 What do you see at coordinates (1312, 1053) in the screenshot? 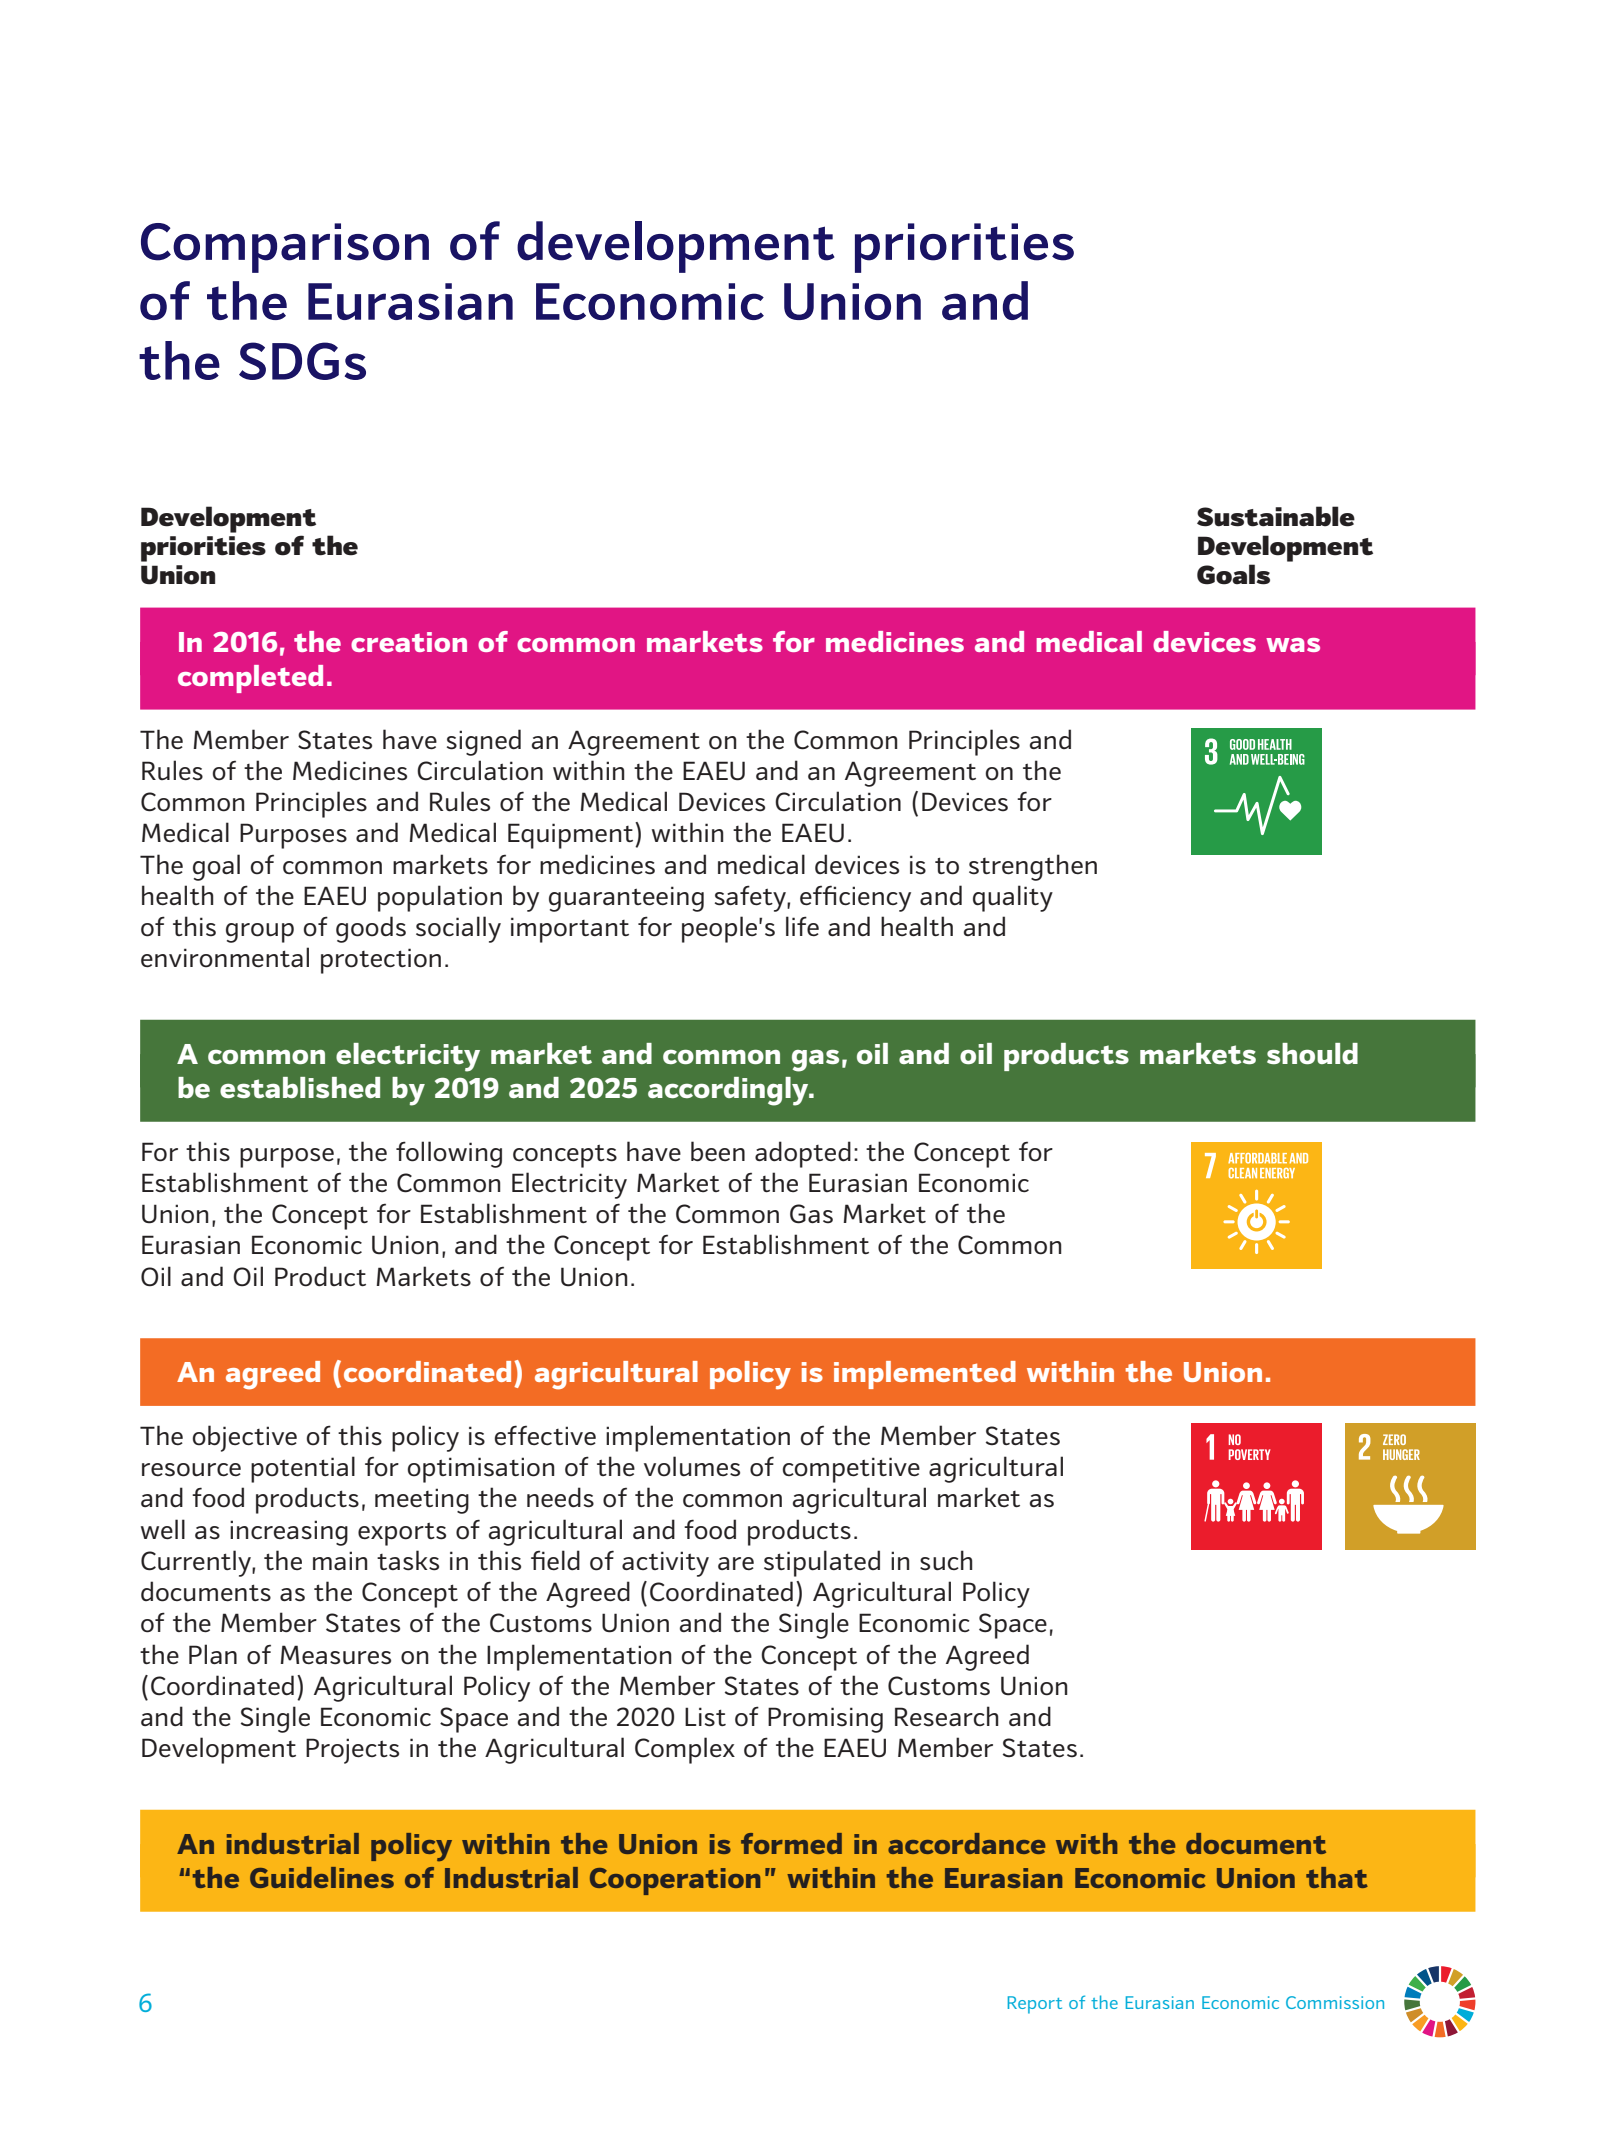
I see `should` at bounding box center [1312, 1053].
